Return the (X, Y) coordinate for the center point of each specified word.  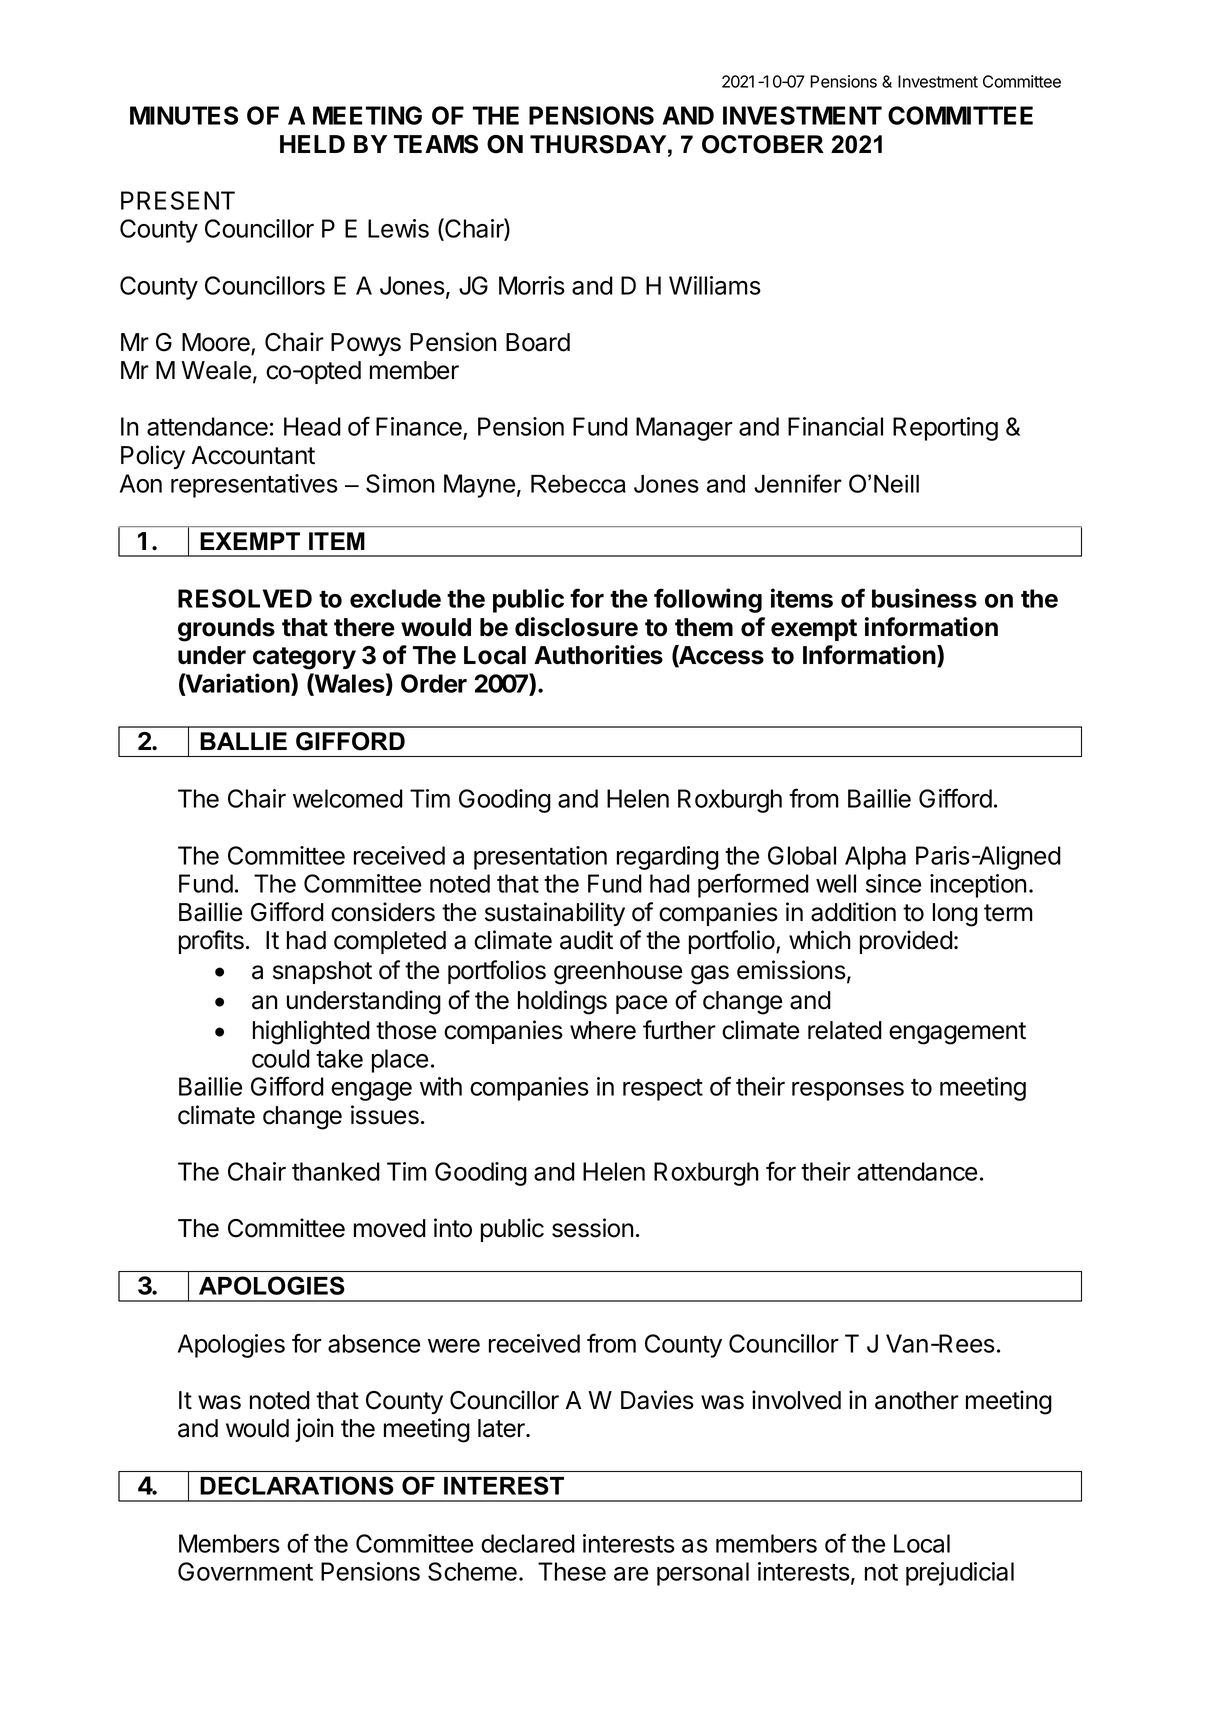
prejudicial (960, 1574)
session (592, 1228)
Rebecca (578, 484)
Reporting (945, 429)
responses (848, 1091)
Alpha (875, 858)
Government (245, 1571)
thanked (336, 1171)
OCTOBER (763, 144)
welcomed (348, 798)
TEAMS (436, 144)
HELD (312, 144)
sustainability (555, 914)
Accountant (253, 455)
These (572, 1571)
